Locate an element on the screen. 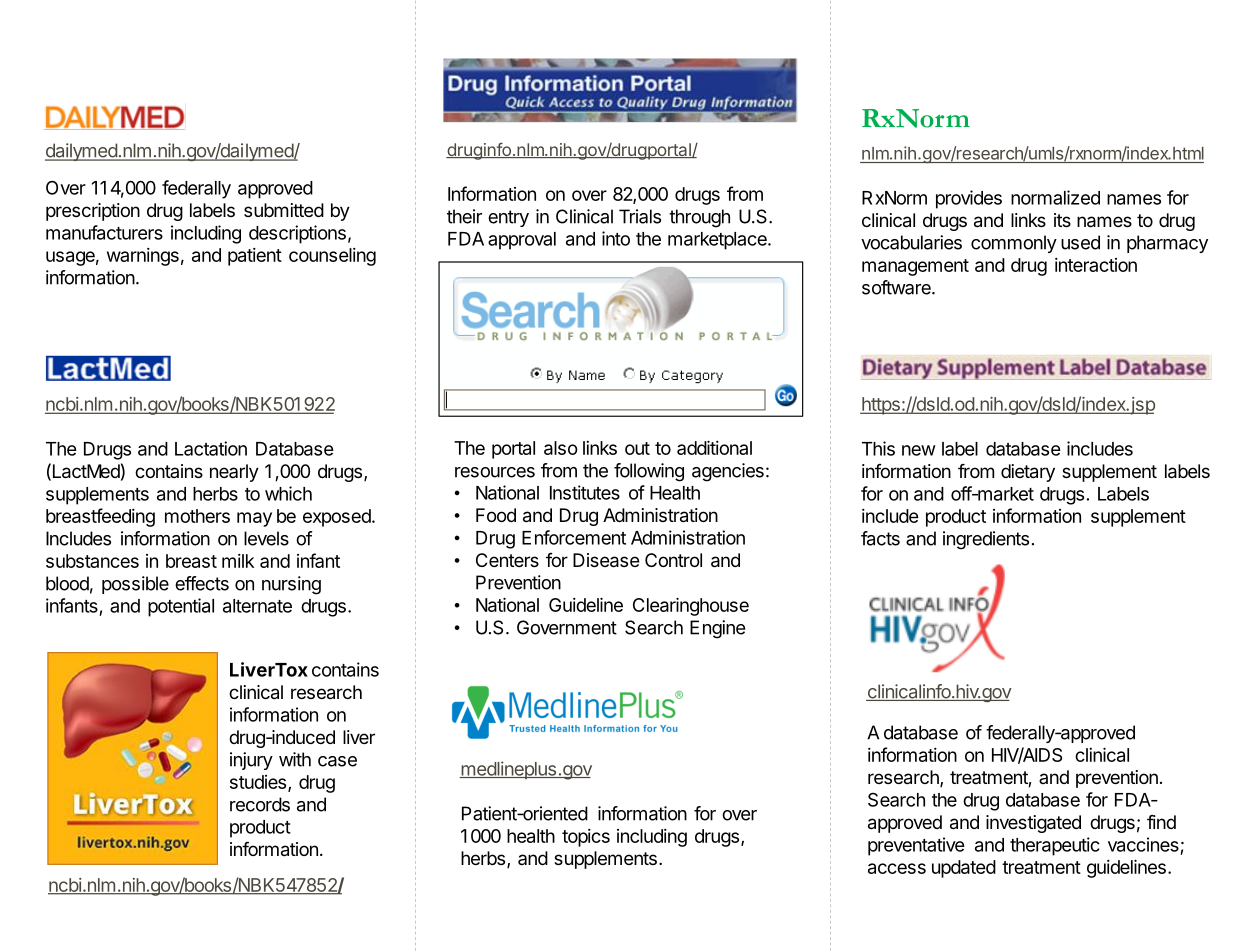  investigated is located at coordinates (1033, 824).
